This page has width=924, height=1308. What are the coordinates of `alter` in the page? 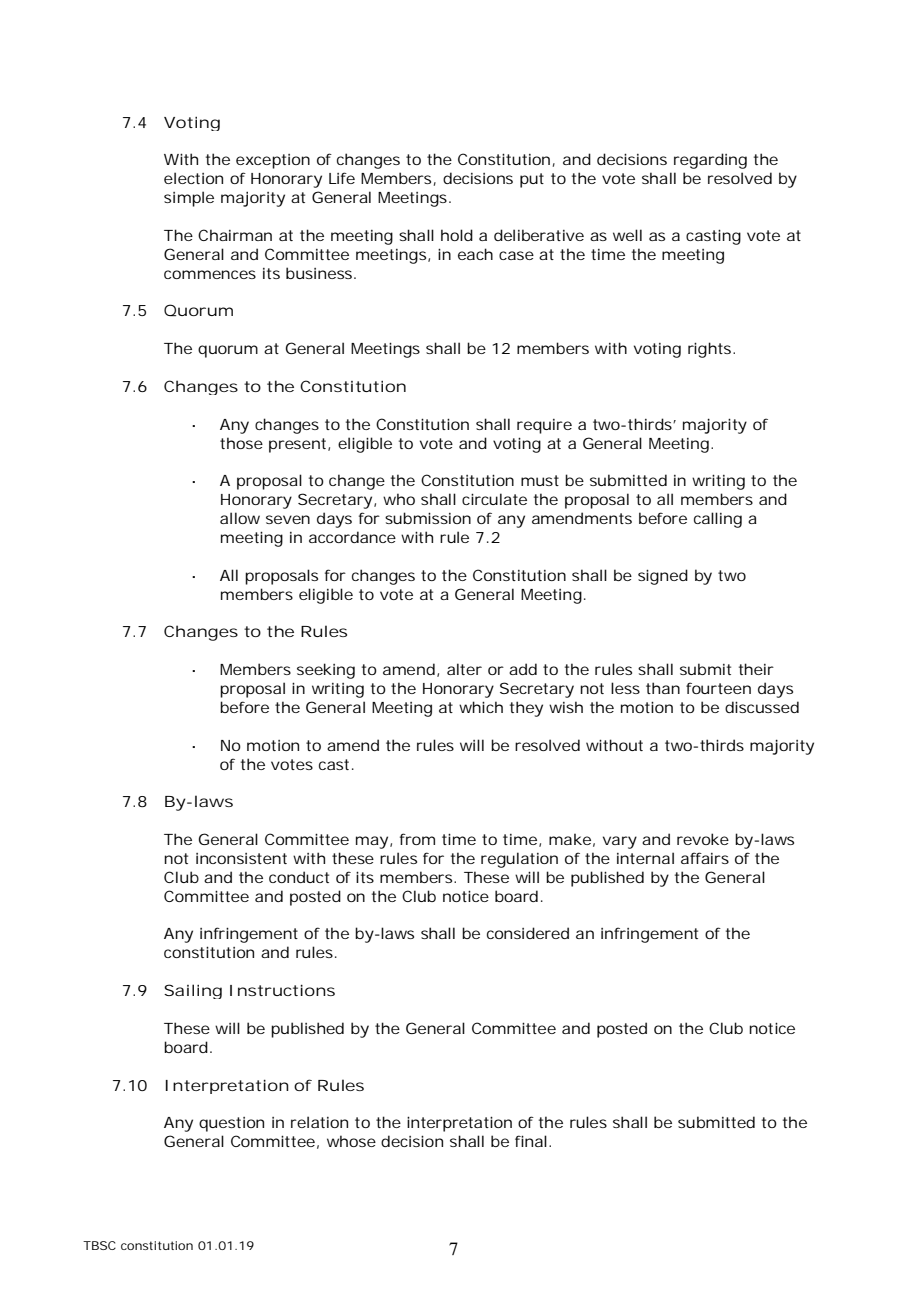 It's located at (464, 669).
